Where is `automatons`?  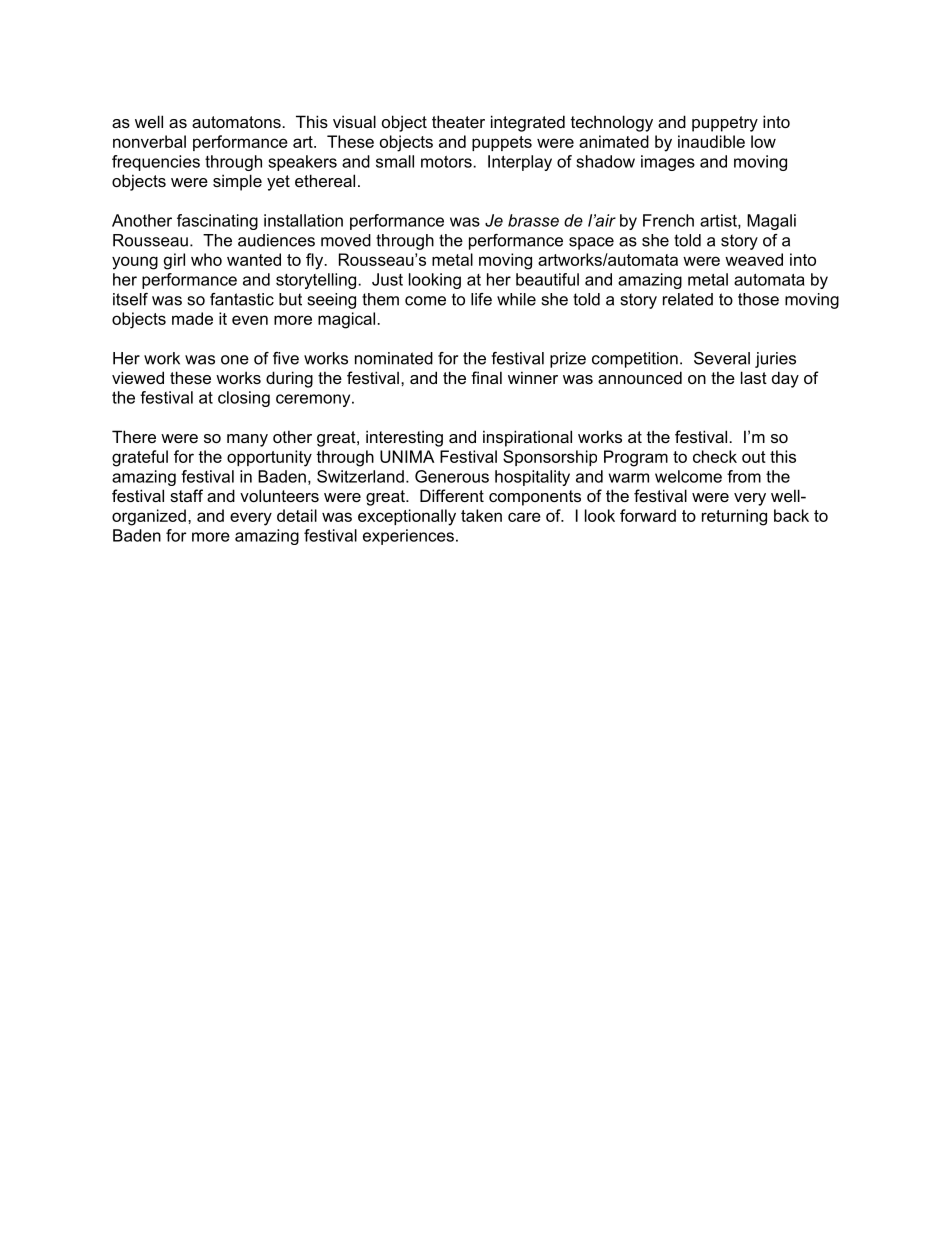 automatons is located at coordinates (237, 122).
